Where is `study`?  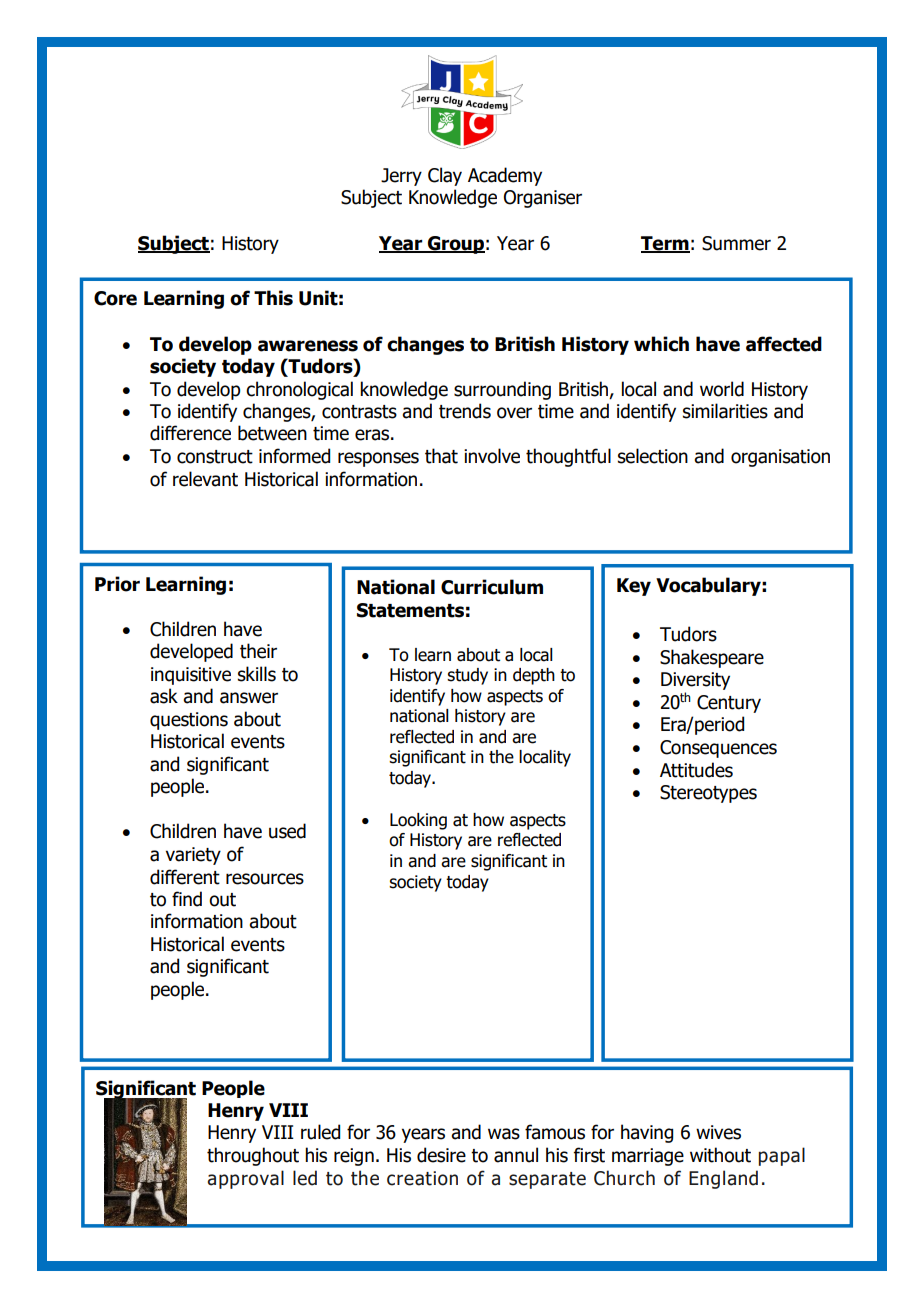
study is located at coordinates (467, 676).
